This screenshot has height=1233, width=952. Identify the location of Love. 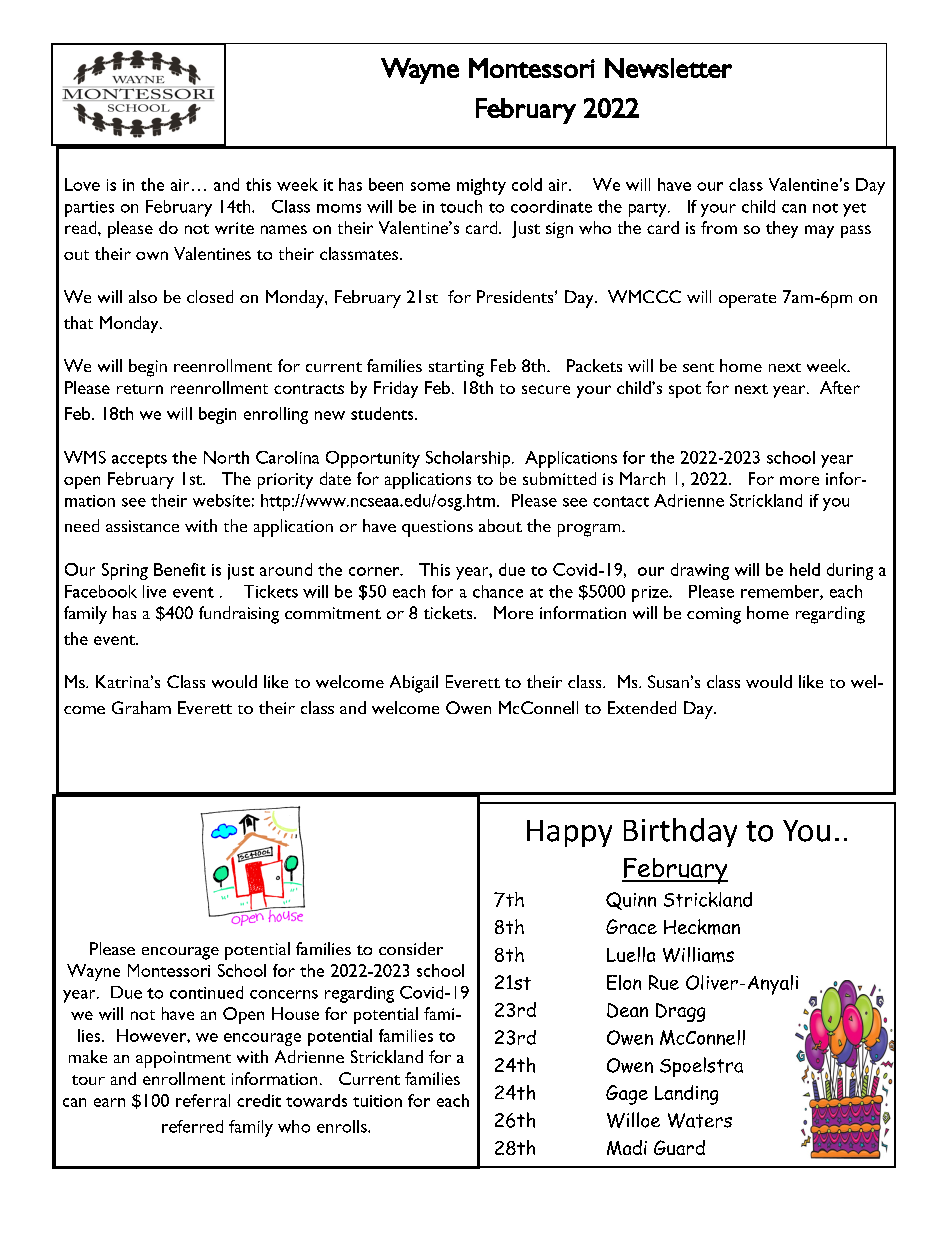
(82, 184).
